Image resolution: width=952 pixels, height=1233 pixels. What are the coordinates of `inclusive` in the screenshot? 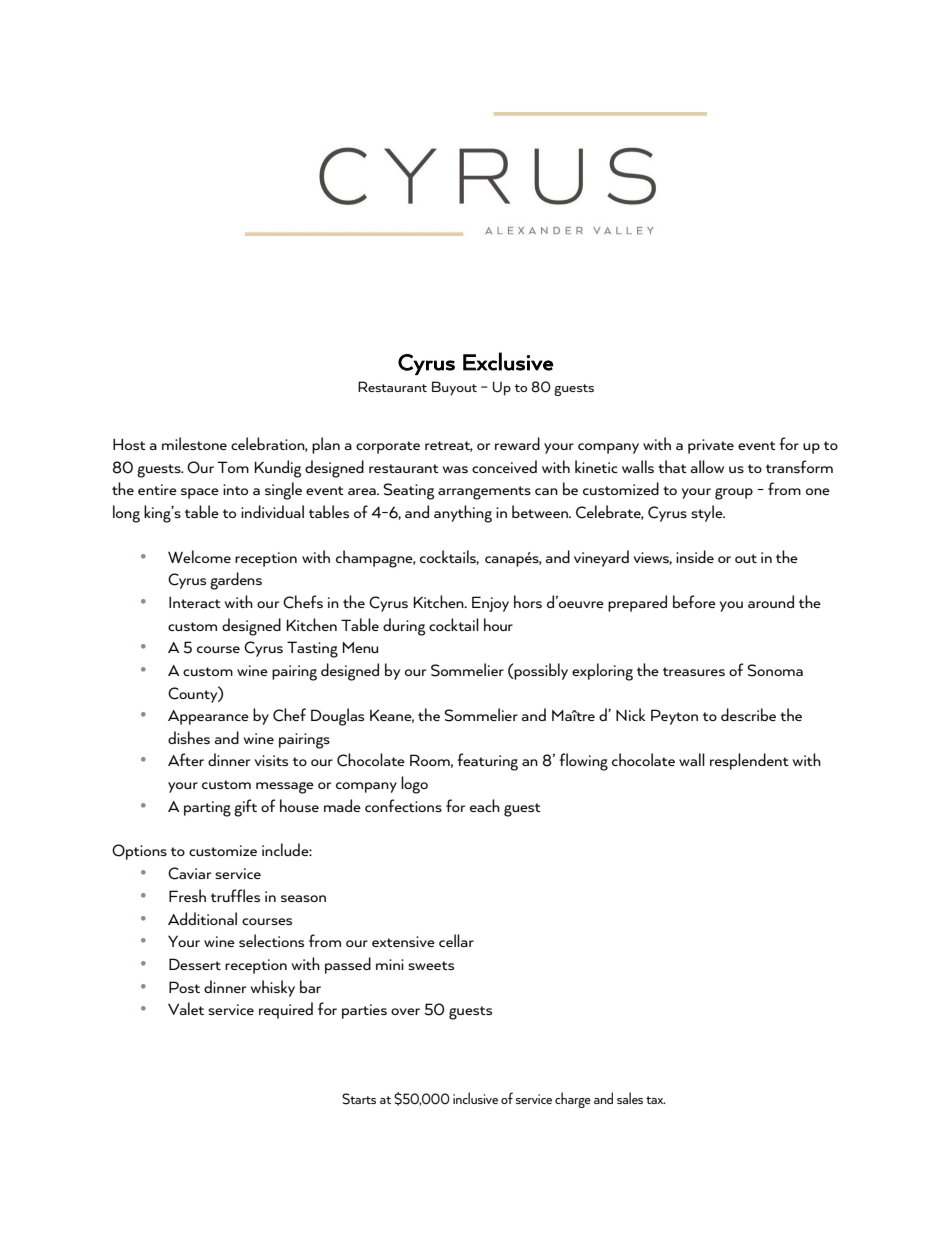 It's located at (475, 1098).
